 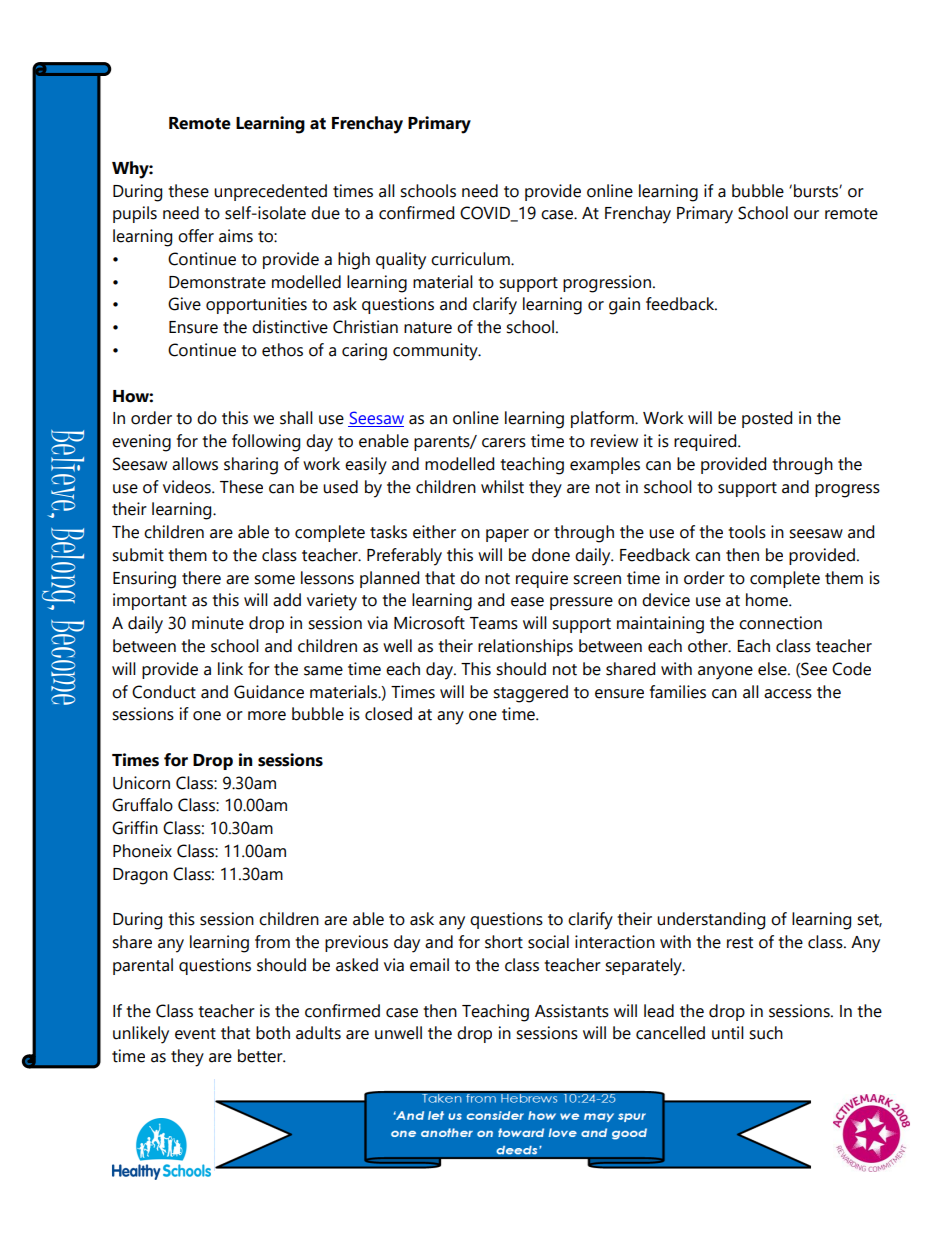 I want to click on our, so click(x=806, y=215).
